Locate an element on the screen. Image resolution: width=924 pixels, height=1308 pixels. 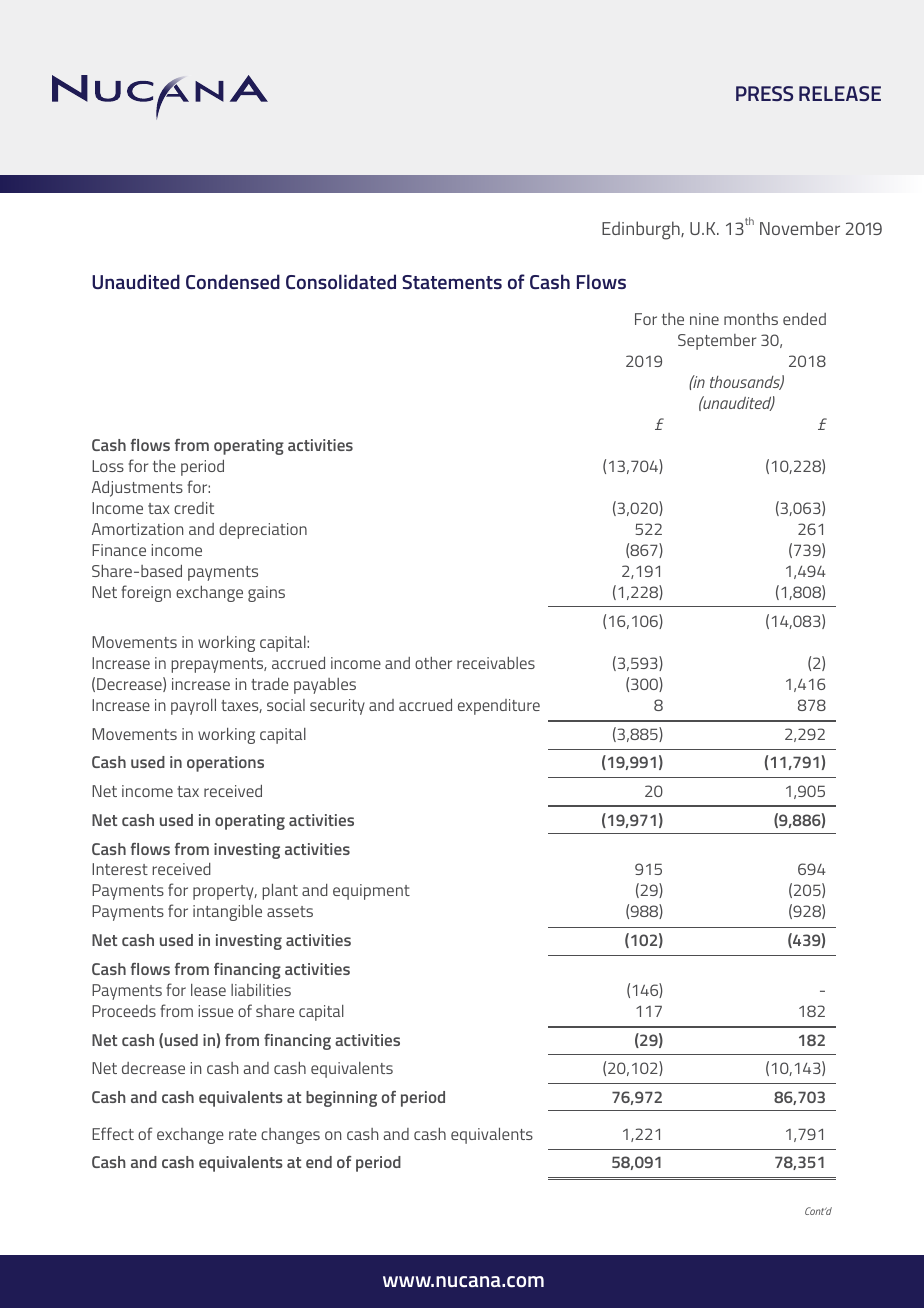
foreign is located at coordinates (146, 593).
